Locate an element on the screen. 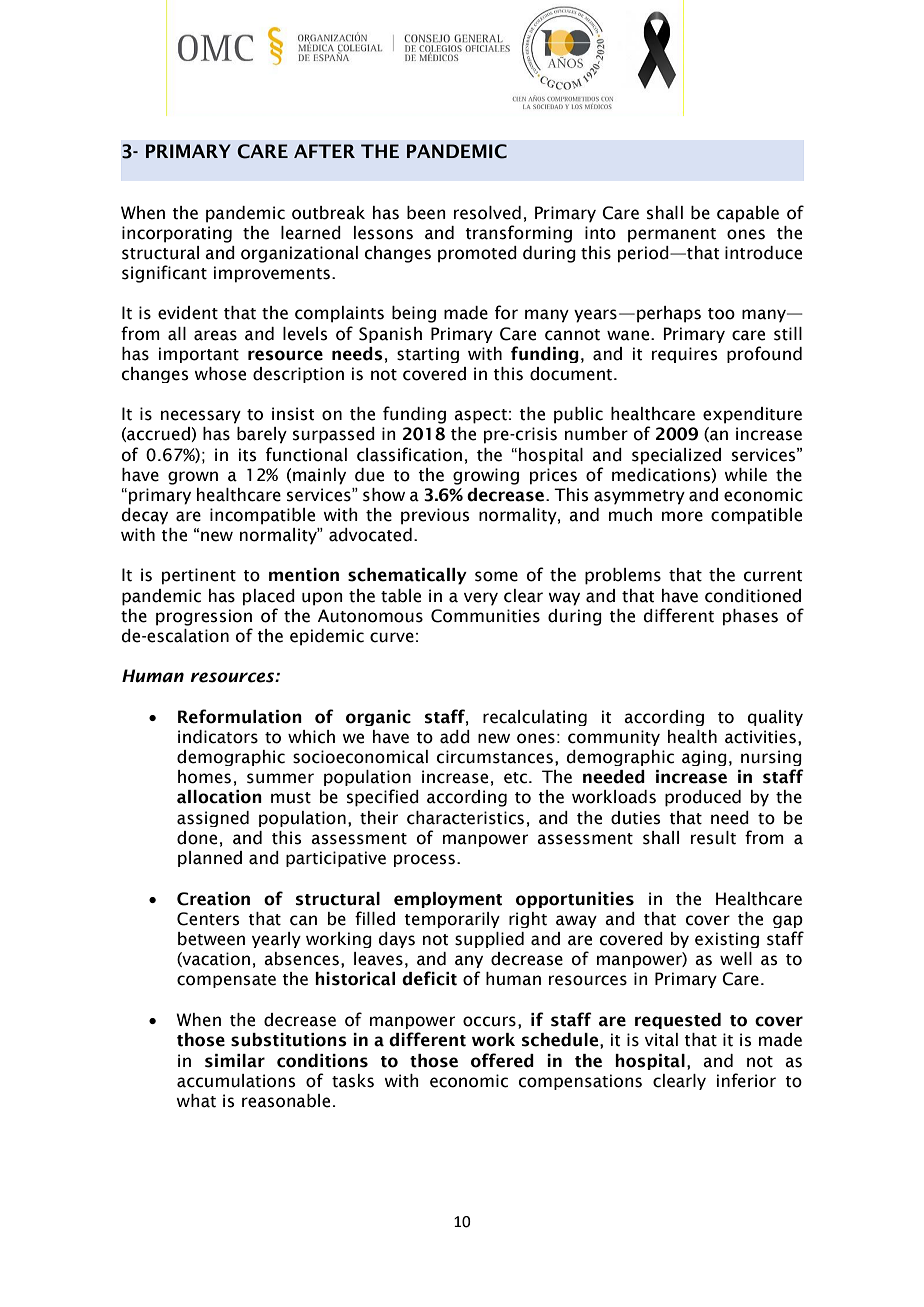 The height and width of the screenshot is (1307, 924). starting is located at coordinates (428, 355).
